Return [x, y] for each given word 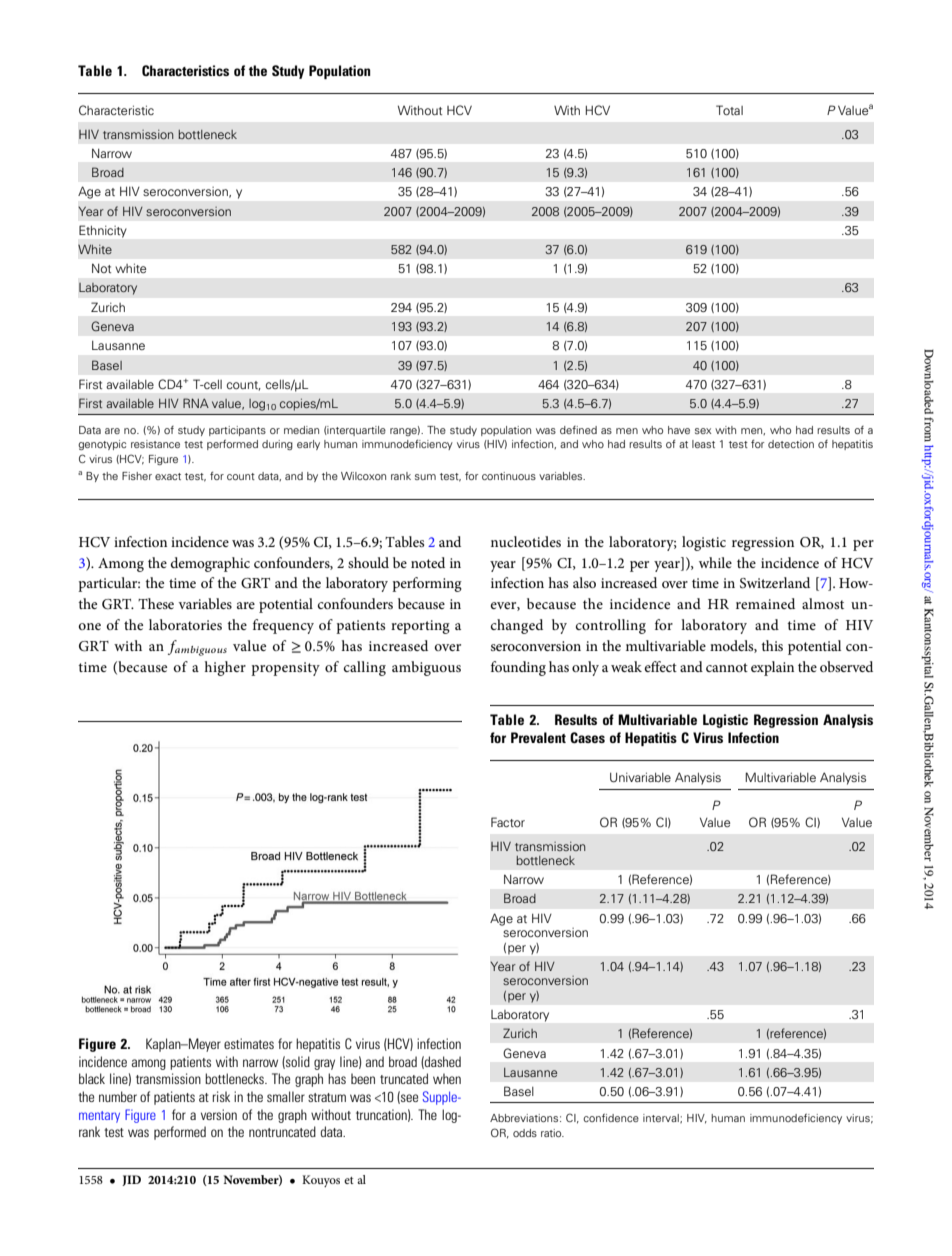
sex [703, 431]
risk [221, 1096]
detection [791, 444]
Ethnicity [103, 231]
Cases [587, 737]
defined [578, 430]
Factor [508, 822]
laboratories [185, 624]
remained [765, 603]
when [447, 1078]
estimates [249, 1043]
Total [729, 110]
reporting [420, 627]
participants [237, 431]
